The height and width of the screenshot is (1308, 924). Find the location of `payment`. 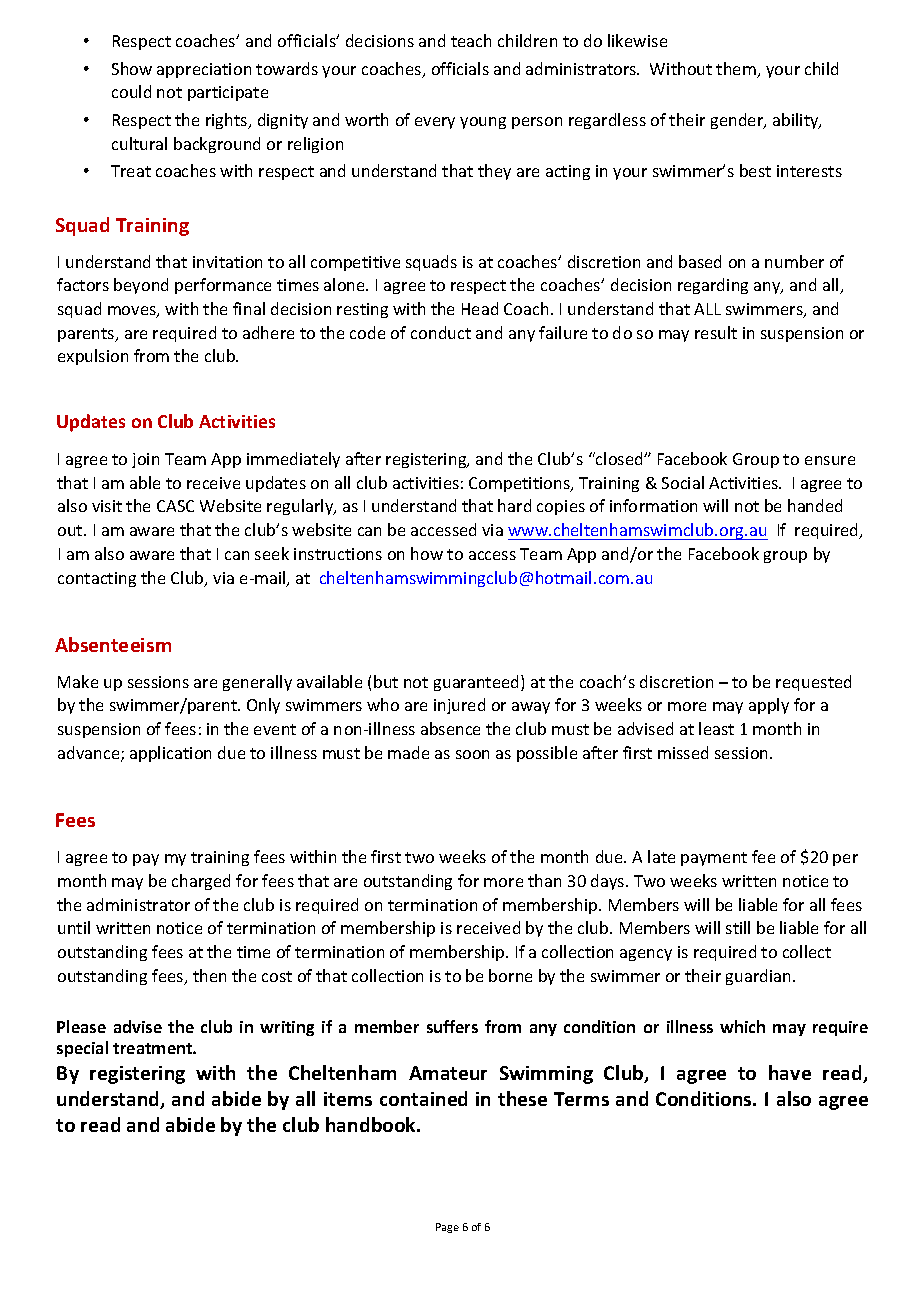

payment is located at coordinates (714, 859).
